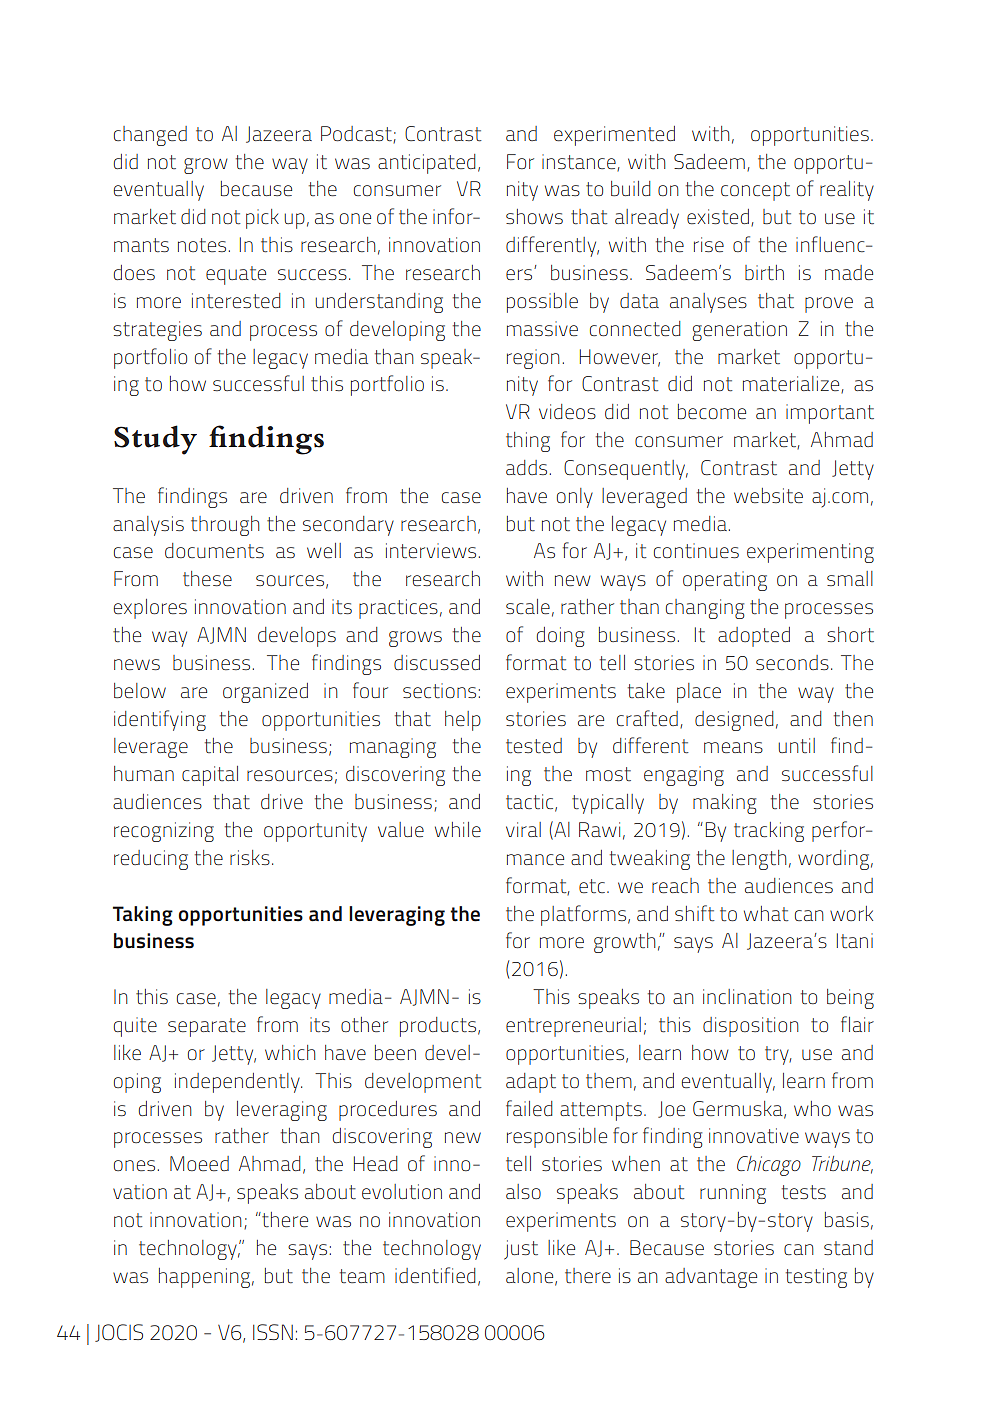 The height and width of the screenshot is (1410, 987). I want to click on platforms, so click(583, 915).
